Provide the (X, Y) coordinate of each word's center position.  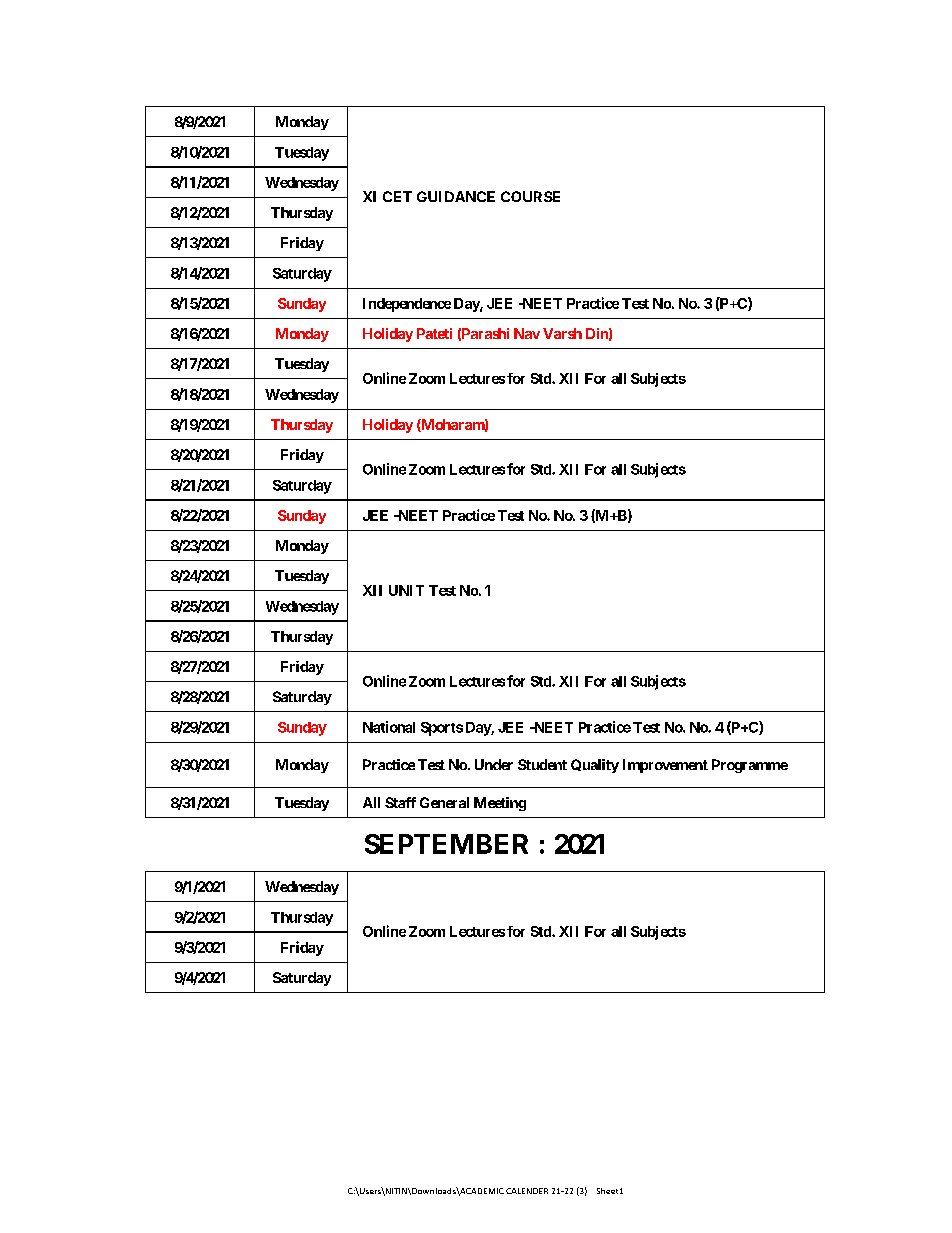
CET (397, 196)
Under (494, 764)
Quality (595, 766)
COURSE (530, 196)
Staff (400, 802)
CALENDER (527, 1191)
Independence (407, 305)
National (389, 727)
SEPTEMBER (446, 844)
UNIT (406, 590)
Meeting (500, 804)
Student (542, 764)
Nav (527, 333)
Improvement (665, 766)
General (444, 802)
